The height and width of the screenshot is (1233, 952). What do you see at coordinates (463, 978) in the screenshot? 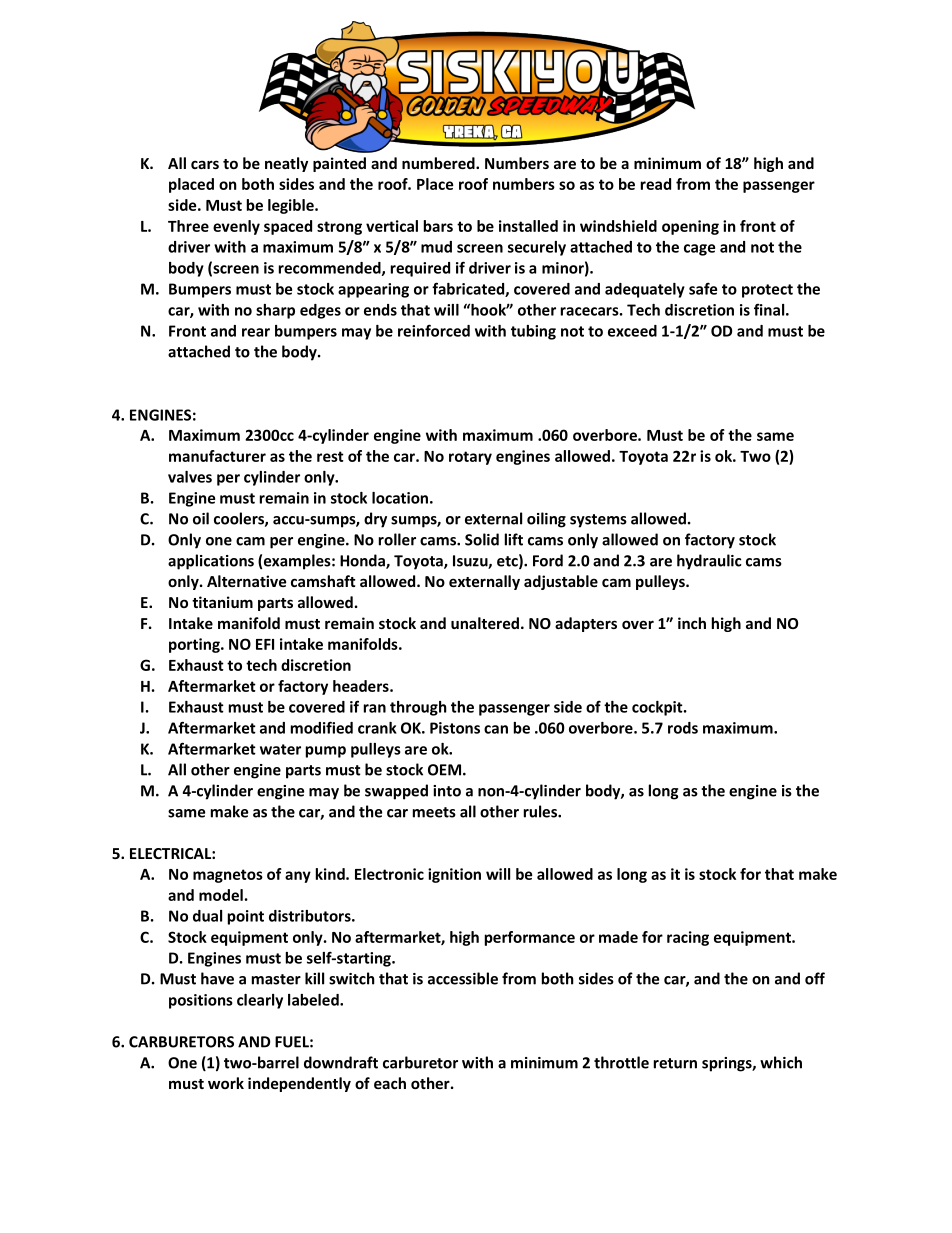
I see `accessible` at bounding box center [463, 978].
